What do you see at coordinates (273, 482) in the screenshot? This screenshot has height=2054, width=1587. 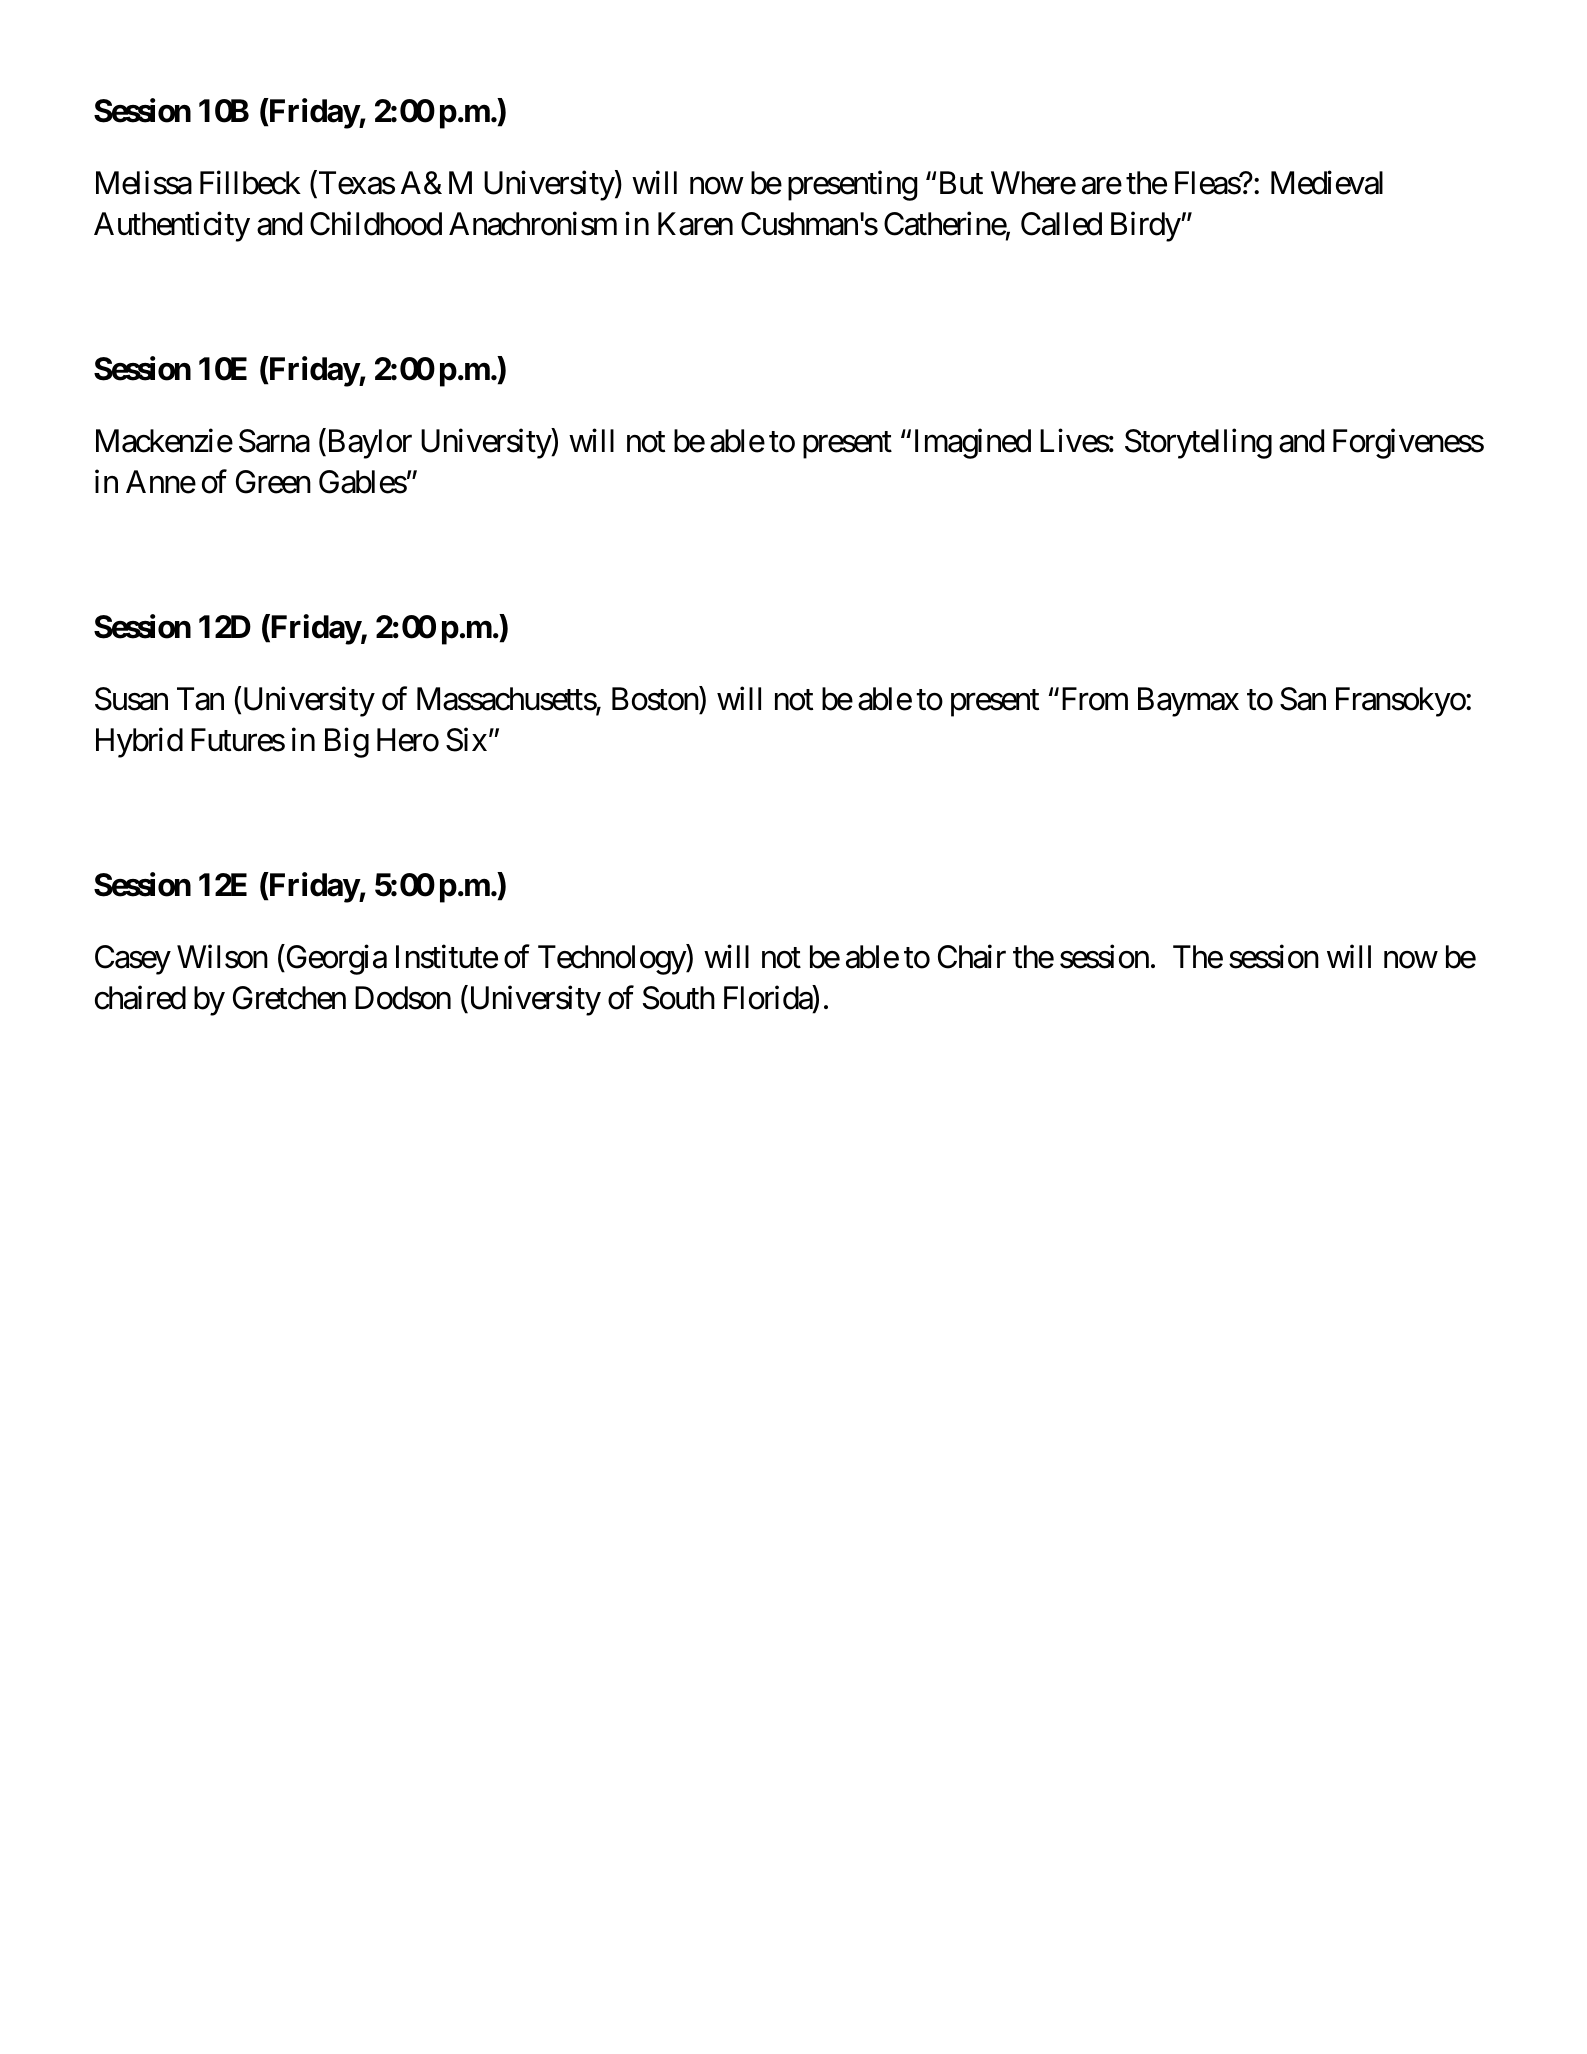 I see `Green` at bounding box center [273, 482].
